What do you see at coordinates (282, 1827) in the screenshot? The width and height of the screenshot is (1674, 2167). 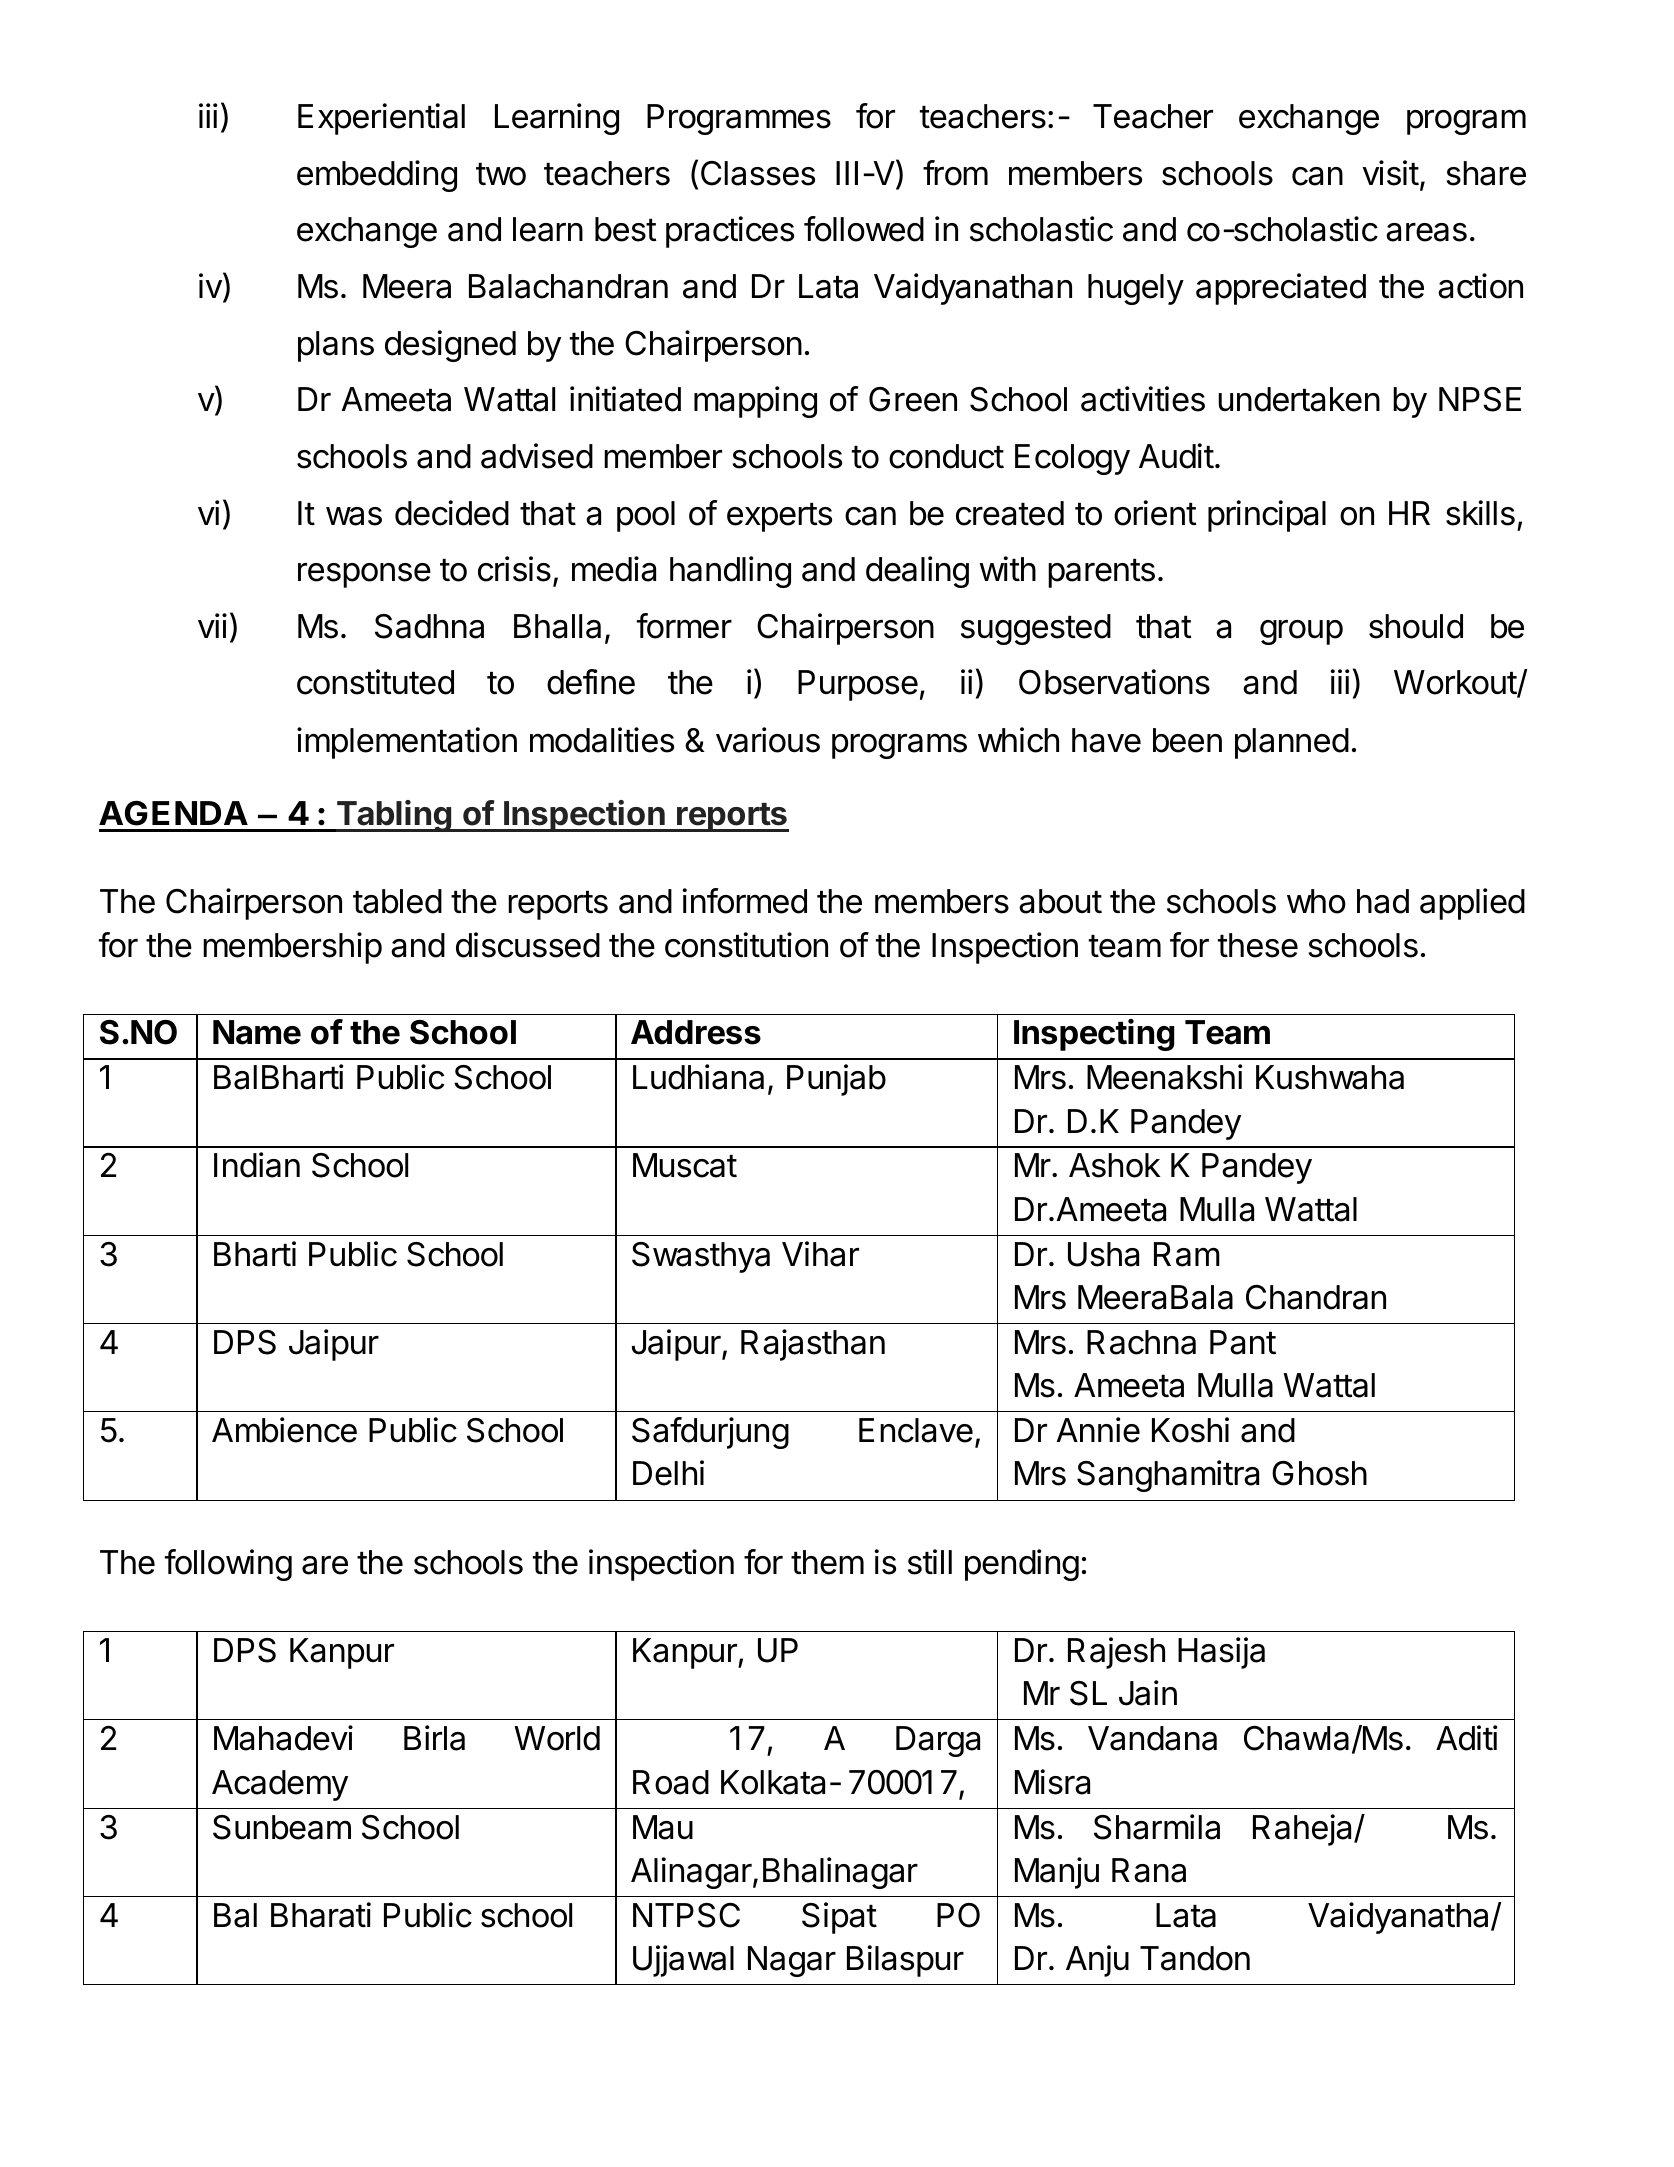 I see `Sunbeam` at bounding box center [282, 1827].
